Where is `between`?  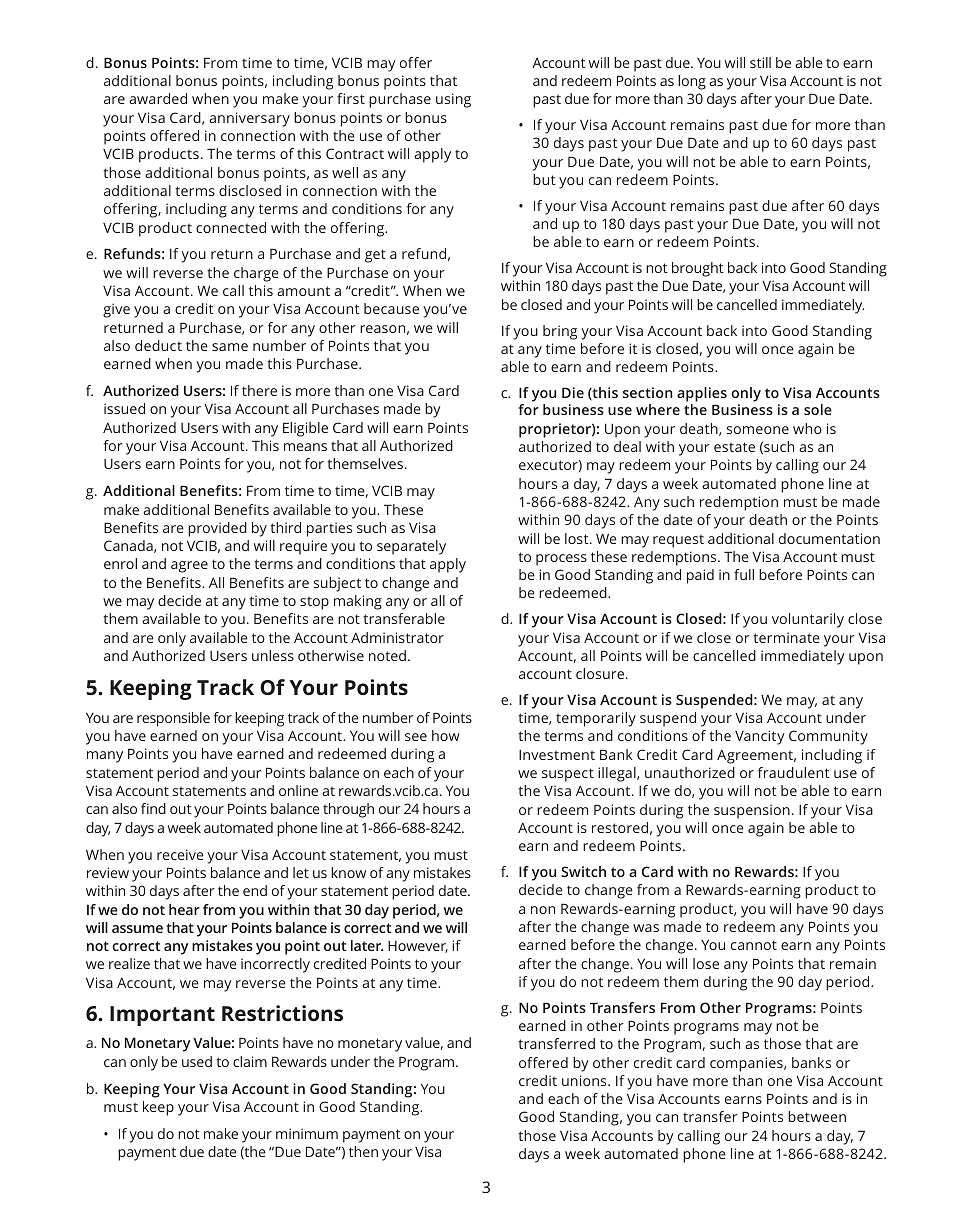
between is located at coordinates (817, 1116).
